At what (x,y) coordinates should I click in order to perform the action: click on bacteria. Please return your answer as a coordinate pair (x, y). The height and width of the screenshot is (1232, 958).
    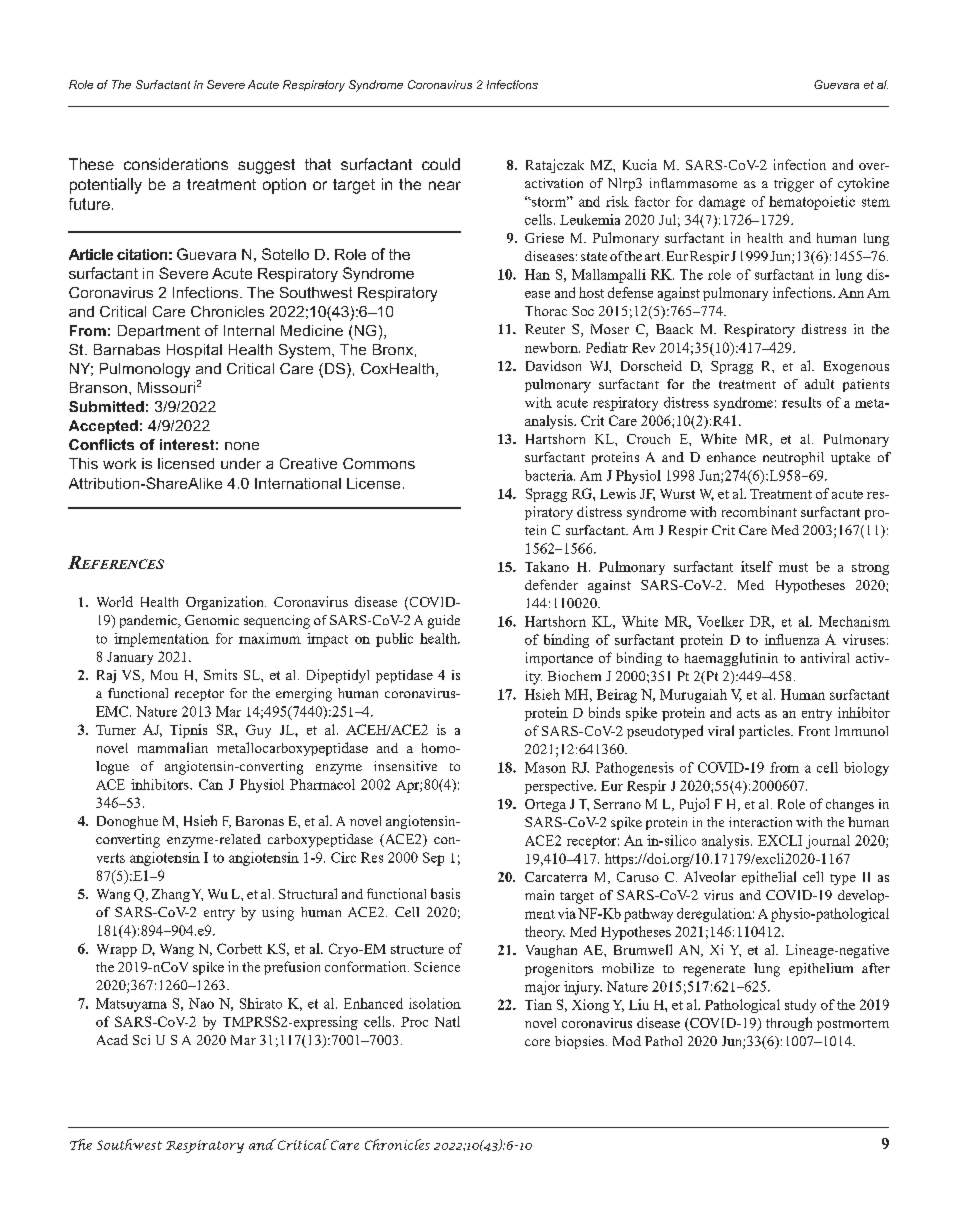
    Looking at the image, I should click on (550, 475).
